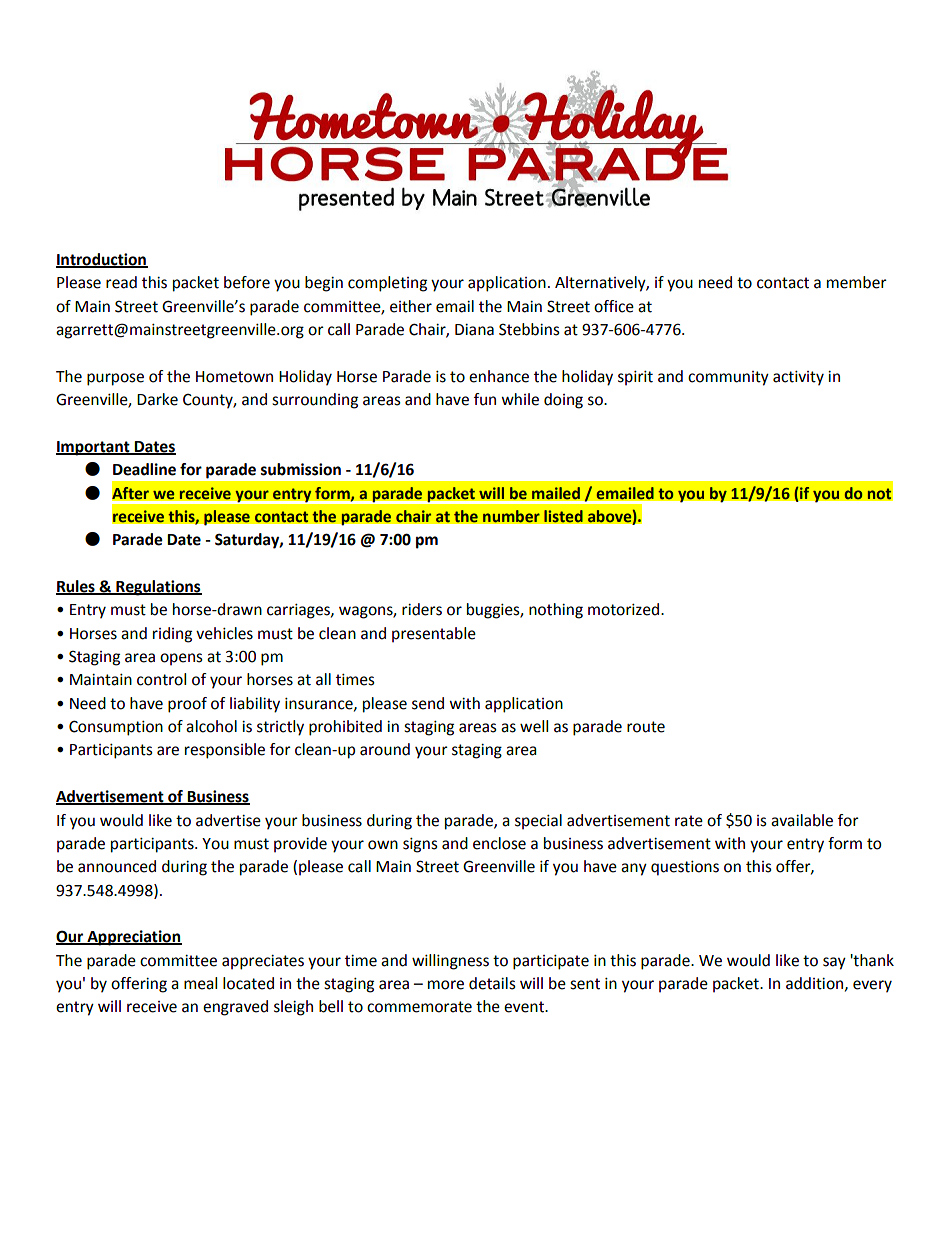 This image has height=1233, width=952. What do you see at coordinates (144, 469) in the image?
I see `Deadline` at bounding box center [144, 469].
